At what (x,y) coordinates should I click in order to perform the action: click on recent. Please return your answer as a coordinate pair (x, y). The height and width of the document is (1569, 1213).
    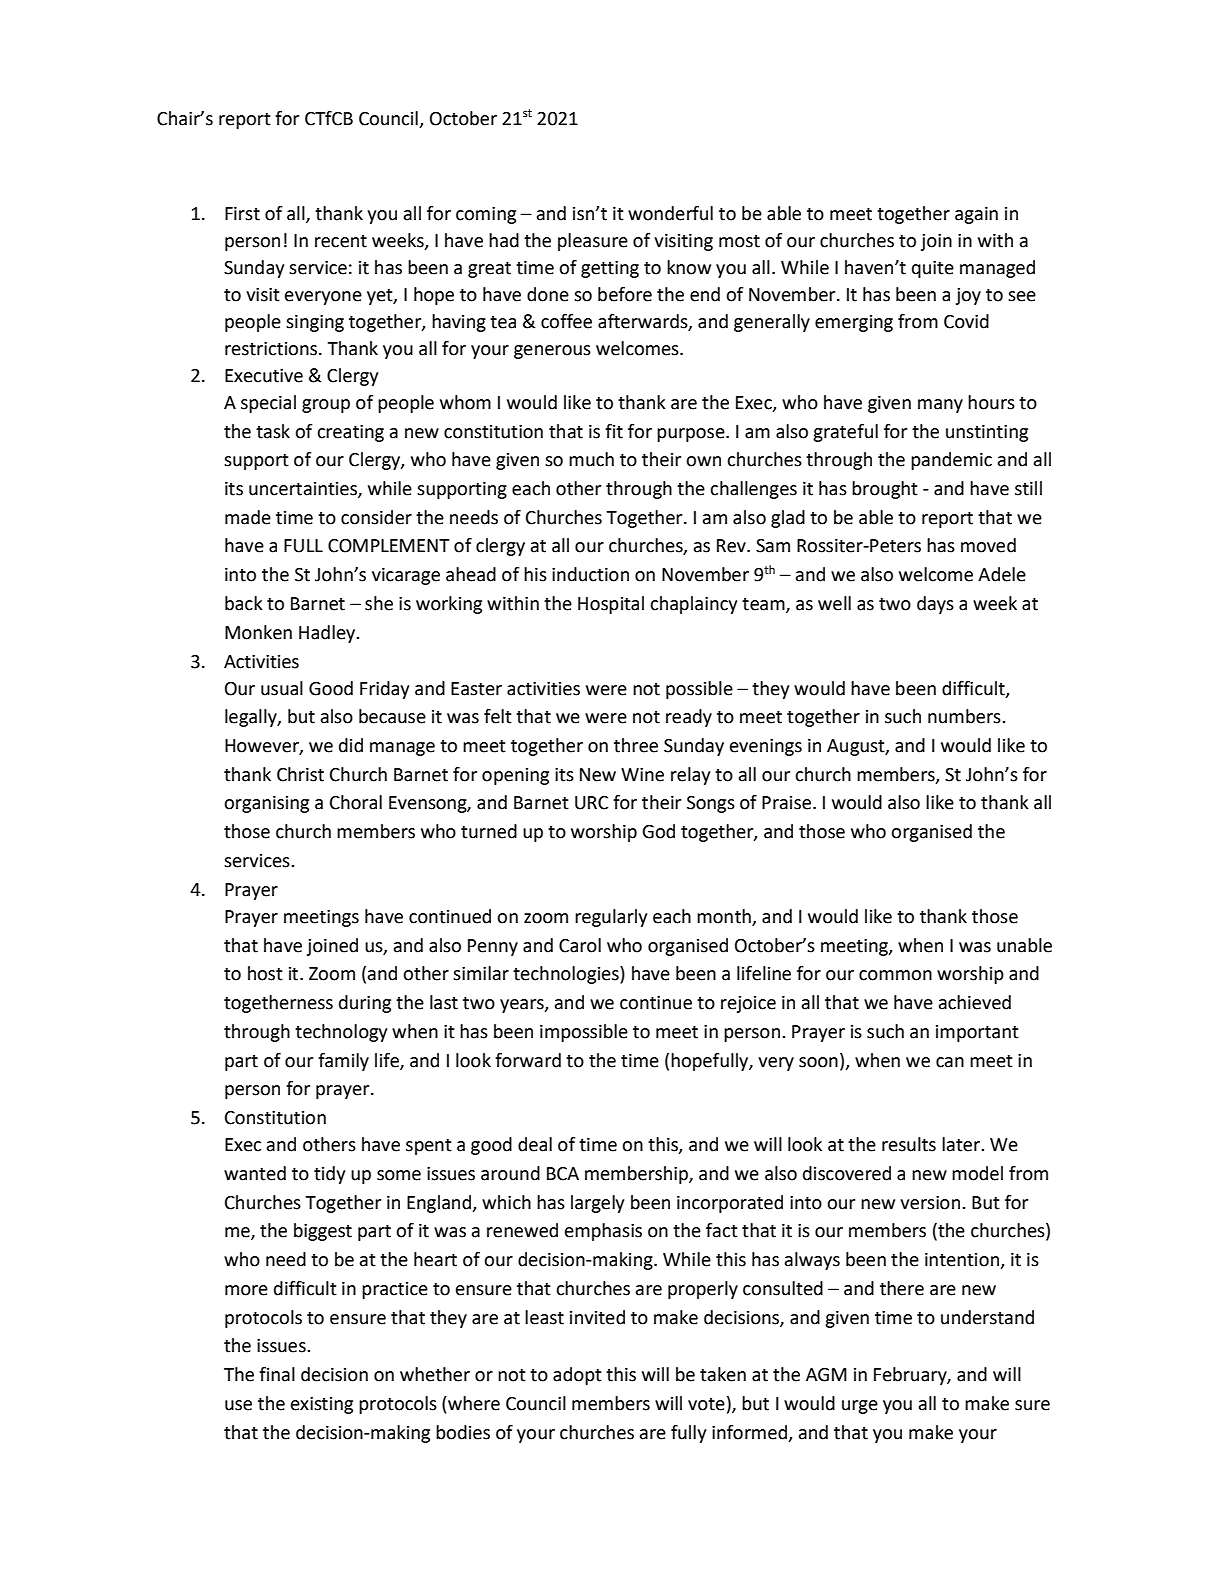
    Looking at the image, I should click on (341, 241).
